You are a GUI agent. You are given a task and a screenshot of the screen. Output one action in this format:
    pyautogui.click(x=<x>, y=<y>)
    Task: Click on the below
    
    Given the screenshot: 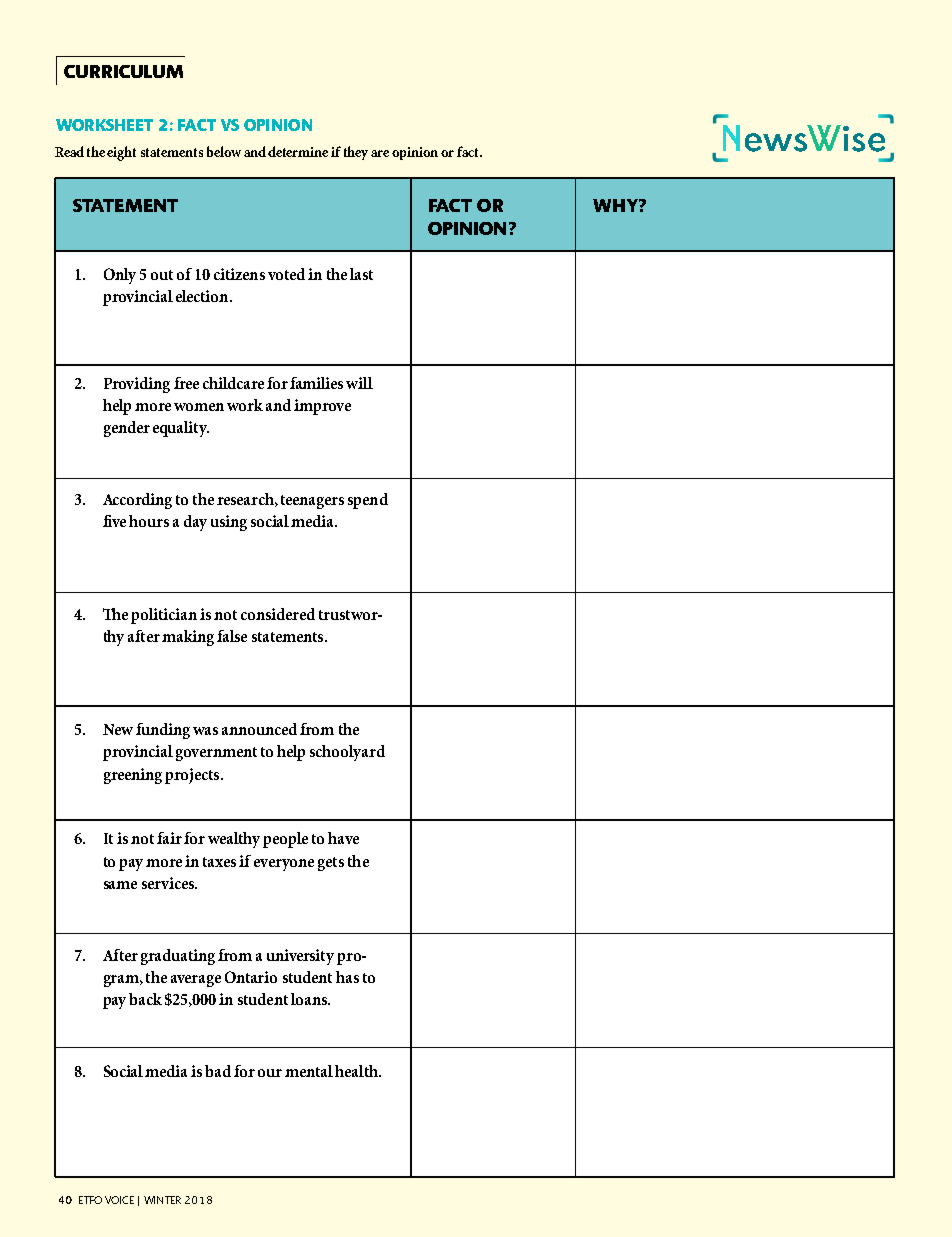 What is the action you would take?
    pyautogui.click(x=224, y=151)
